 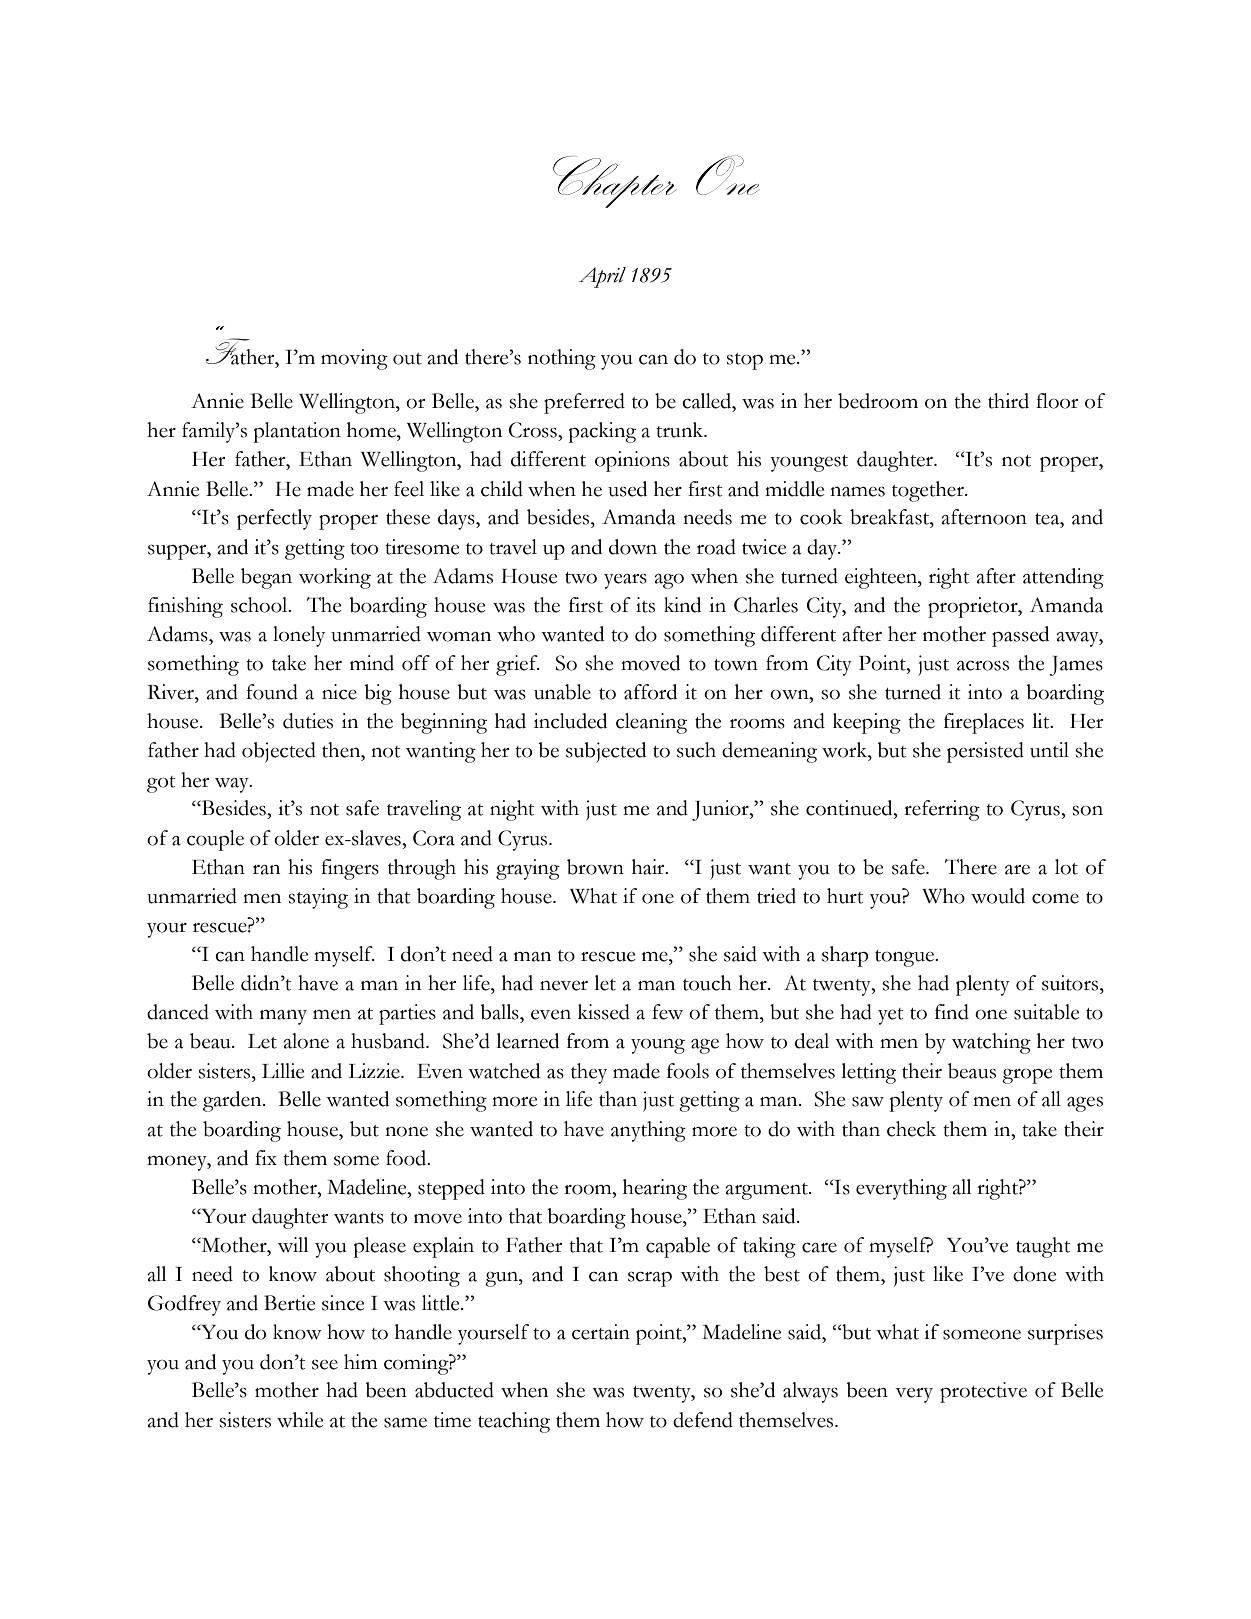 What do you see at coordinates (300, 1420) in the screenshot?
I see `while` at bounding box center [300, 1420].
